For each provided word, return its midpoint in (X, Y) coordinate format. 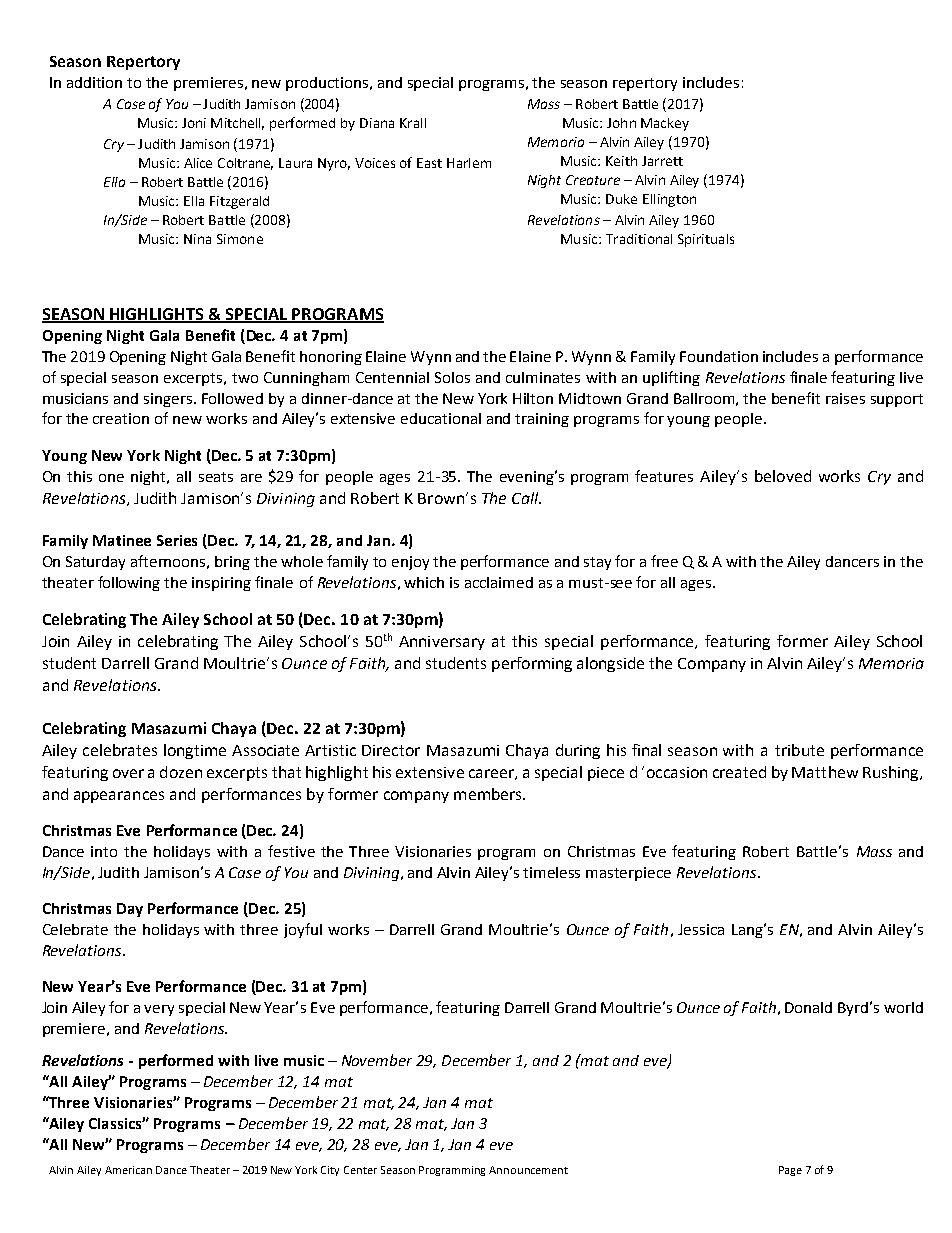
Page (790, 1171)
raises (845, 398)
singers (169, 400)
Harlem (469, 163)
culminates (543, 377)
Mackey (665, 124)
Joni (194, 123)
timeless (551, 872)
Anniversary (442, 643)
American (128, 1170)
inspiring (221, 584)
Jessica (701, 929)
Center (360, 1170)
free (664, 561)
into (104, 851)
